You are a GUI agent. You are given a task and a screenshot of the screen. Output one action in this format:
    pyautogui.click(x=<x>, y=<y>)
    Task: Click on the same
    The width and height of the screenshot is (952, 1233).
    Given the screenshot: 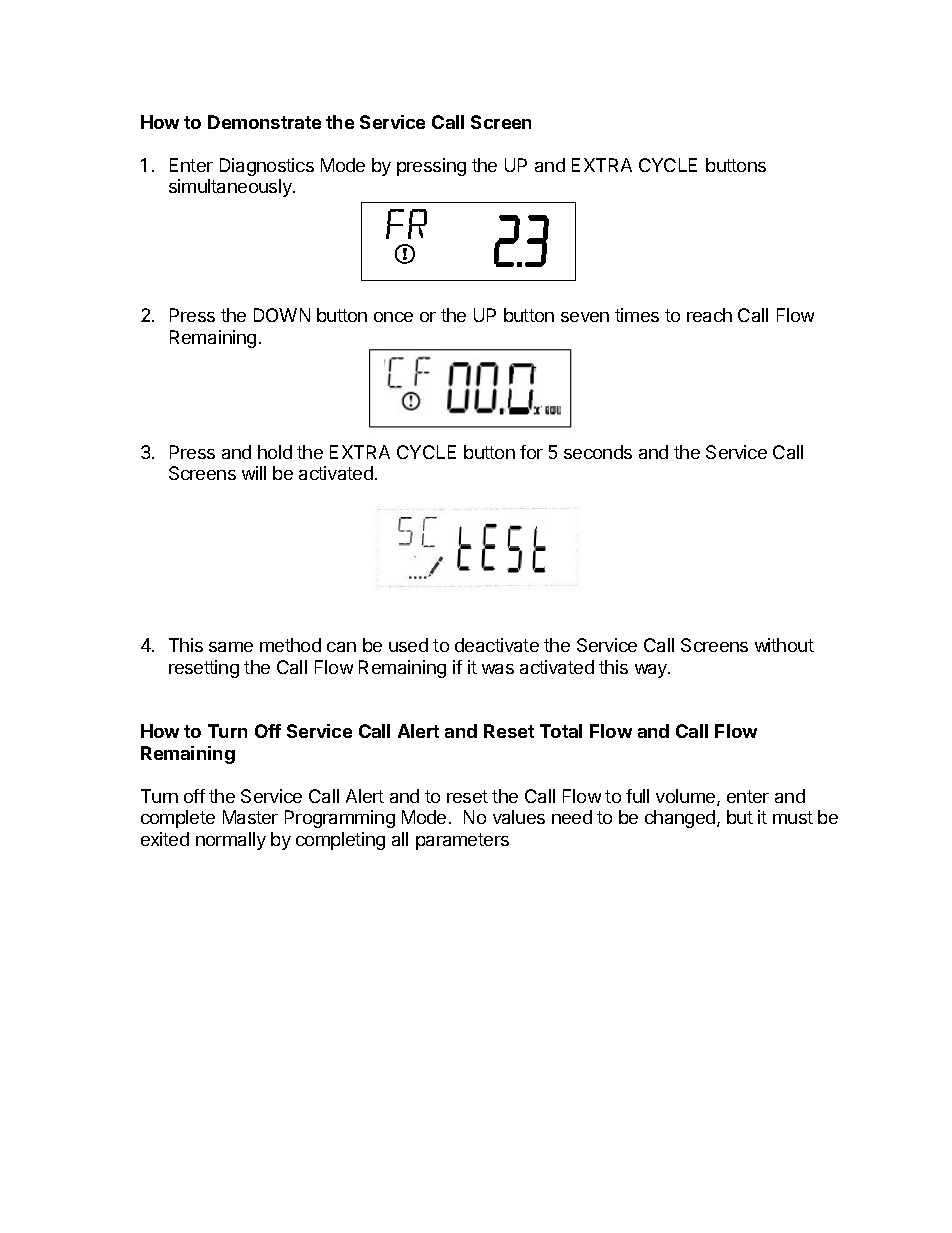 What is the action you would take?
    pyautogui.click(x=231, y=647)
